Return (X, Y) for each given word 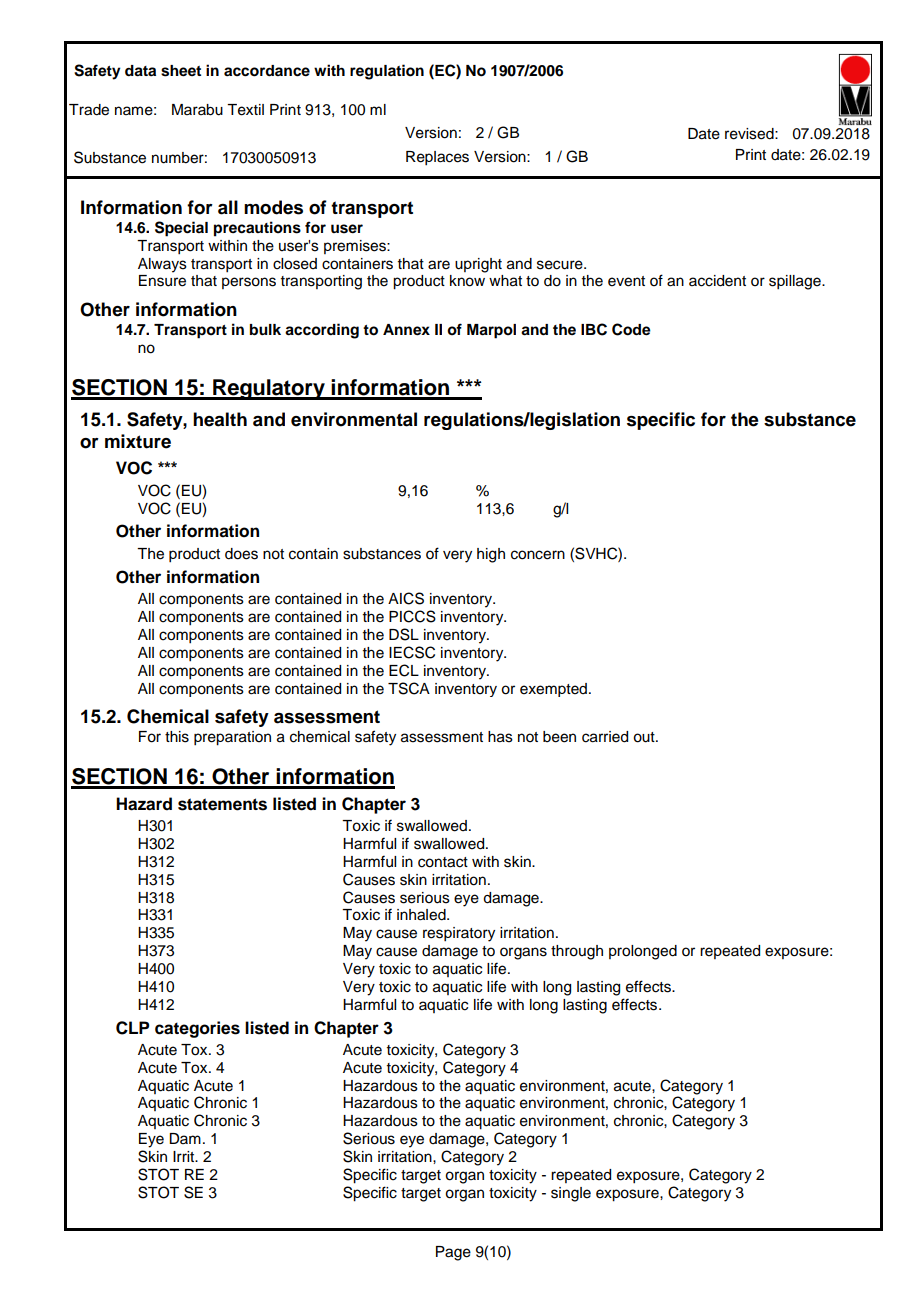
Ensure (162, 281)
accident (717, 281)
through (577, 952)
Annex (406, 330)
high (491, 555)
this (177, 737)
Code (631, 329)
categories (197, 1029)
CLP (132, 1028)
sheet (181, 71)
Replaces (437, 158)
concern (538, 555)
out (645, 737)
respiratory (459, 934)
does (241, 554)
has (500, 737)
